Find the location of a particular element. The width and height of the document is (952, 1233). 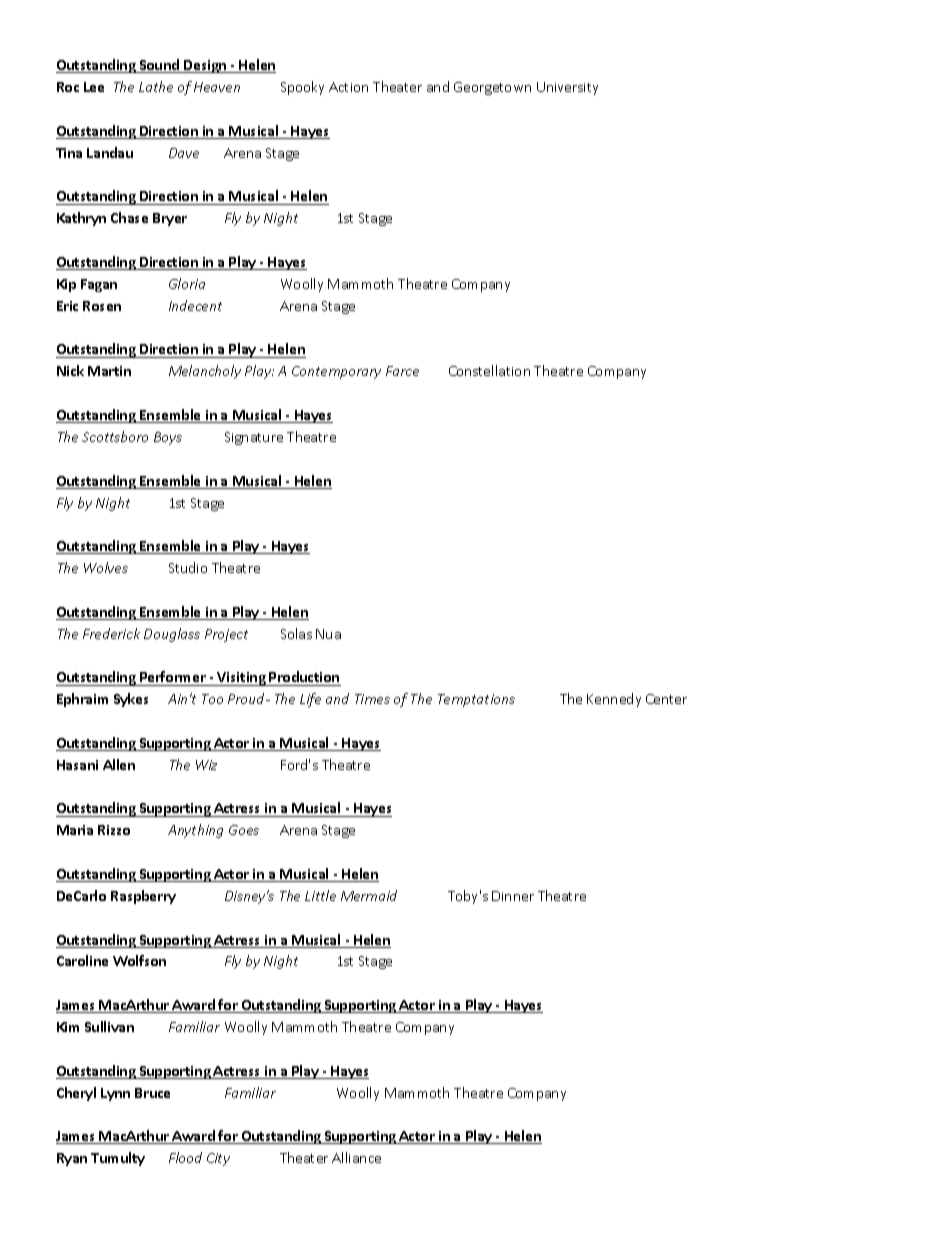

Lathe is located at coordinates (156, 86).
